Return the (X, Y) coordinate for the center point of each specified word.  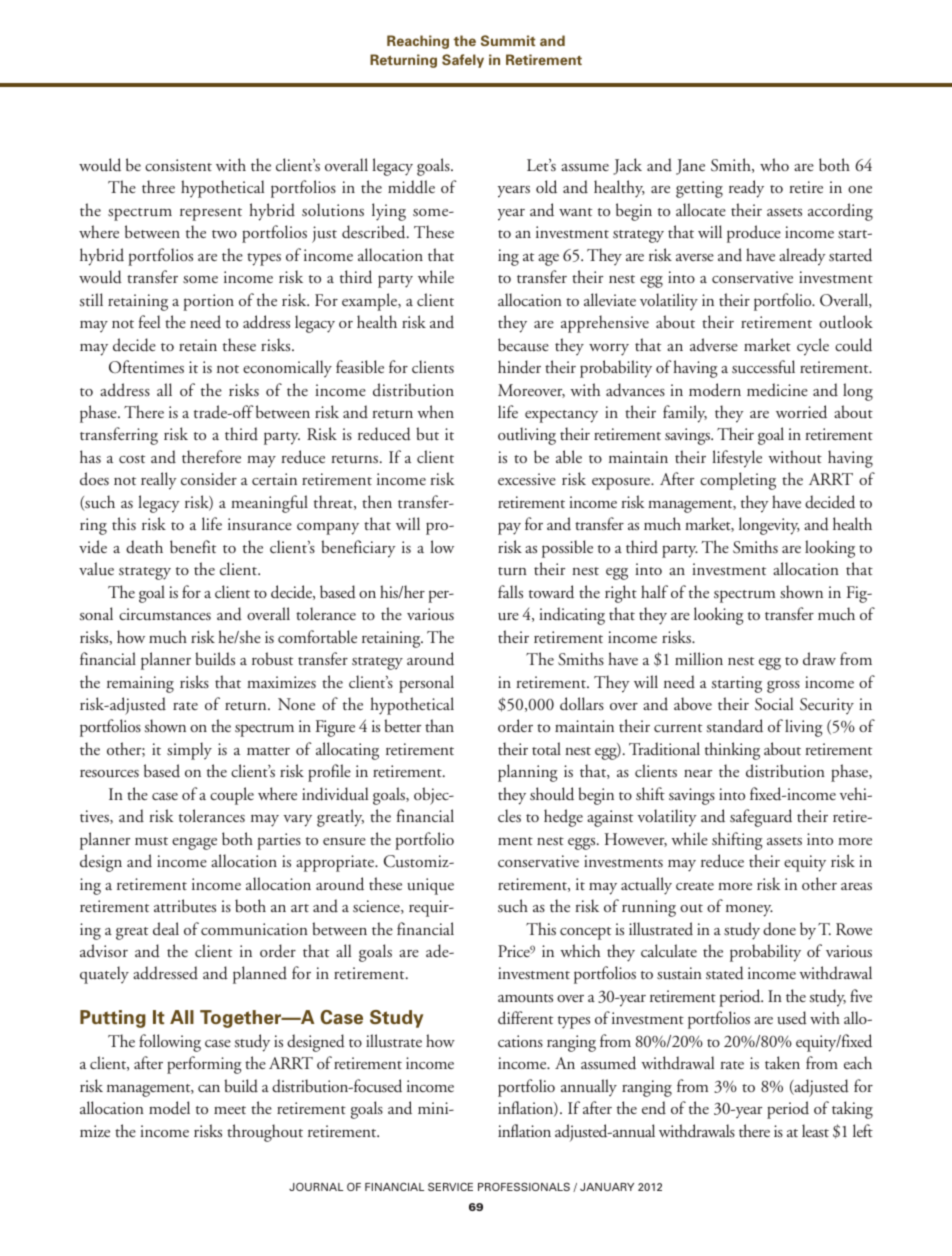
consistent (178, 165)
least (815, 1130)
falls (510, 592)
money (749, 910)
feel (149, 321)
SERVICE (450, 1186)
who (774, 164)
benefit (193, 546)
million (699, 658)
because (523, 345)
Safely (463, 61)
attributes (185, 906)
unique (430, 886)
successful (763, 367)
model (169, 1108)
